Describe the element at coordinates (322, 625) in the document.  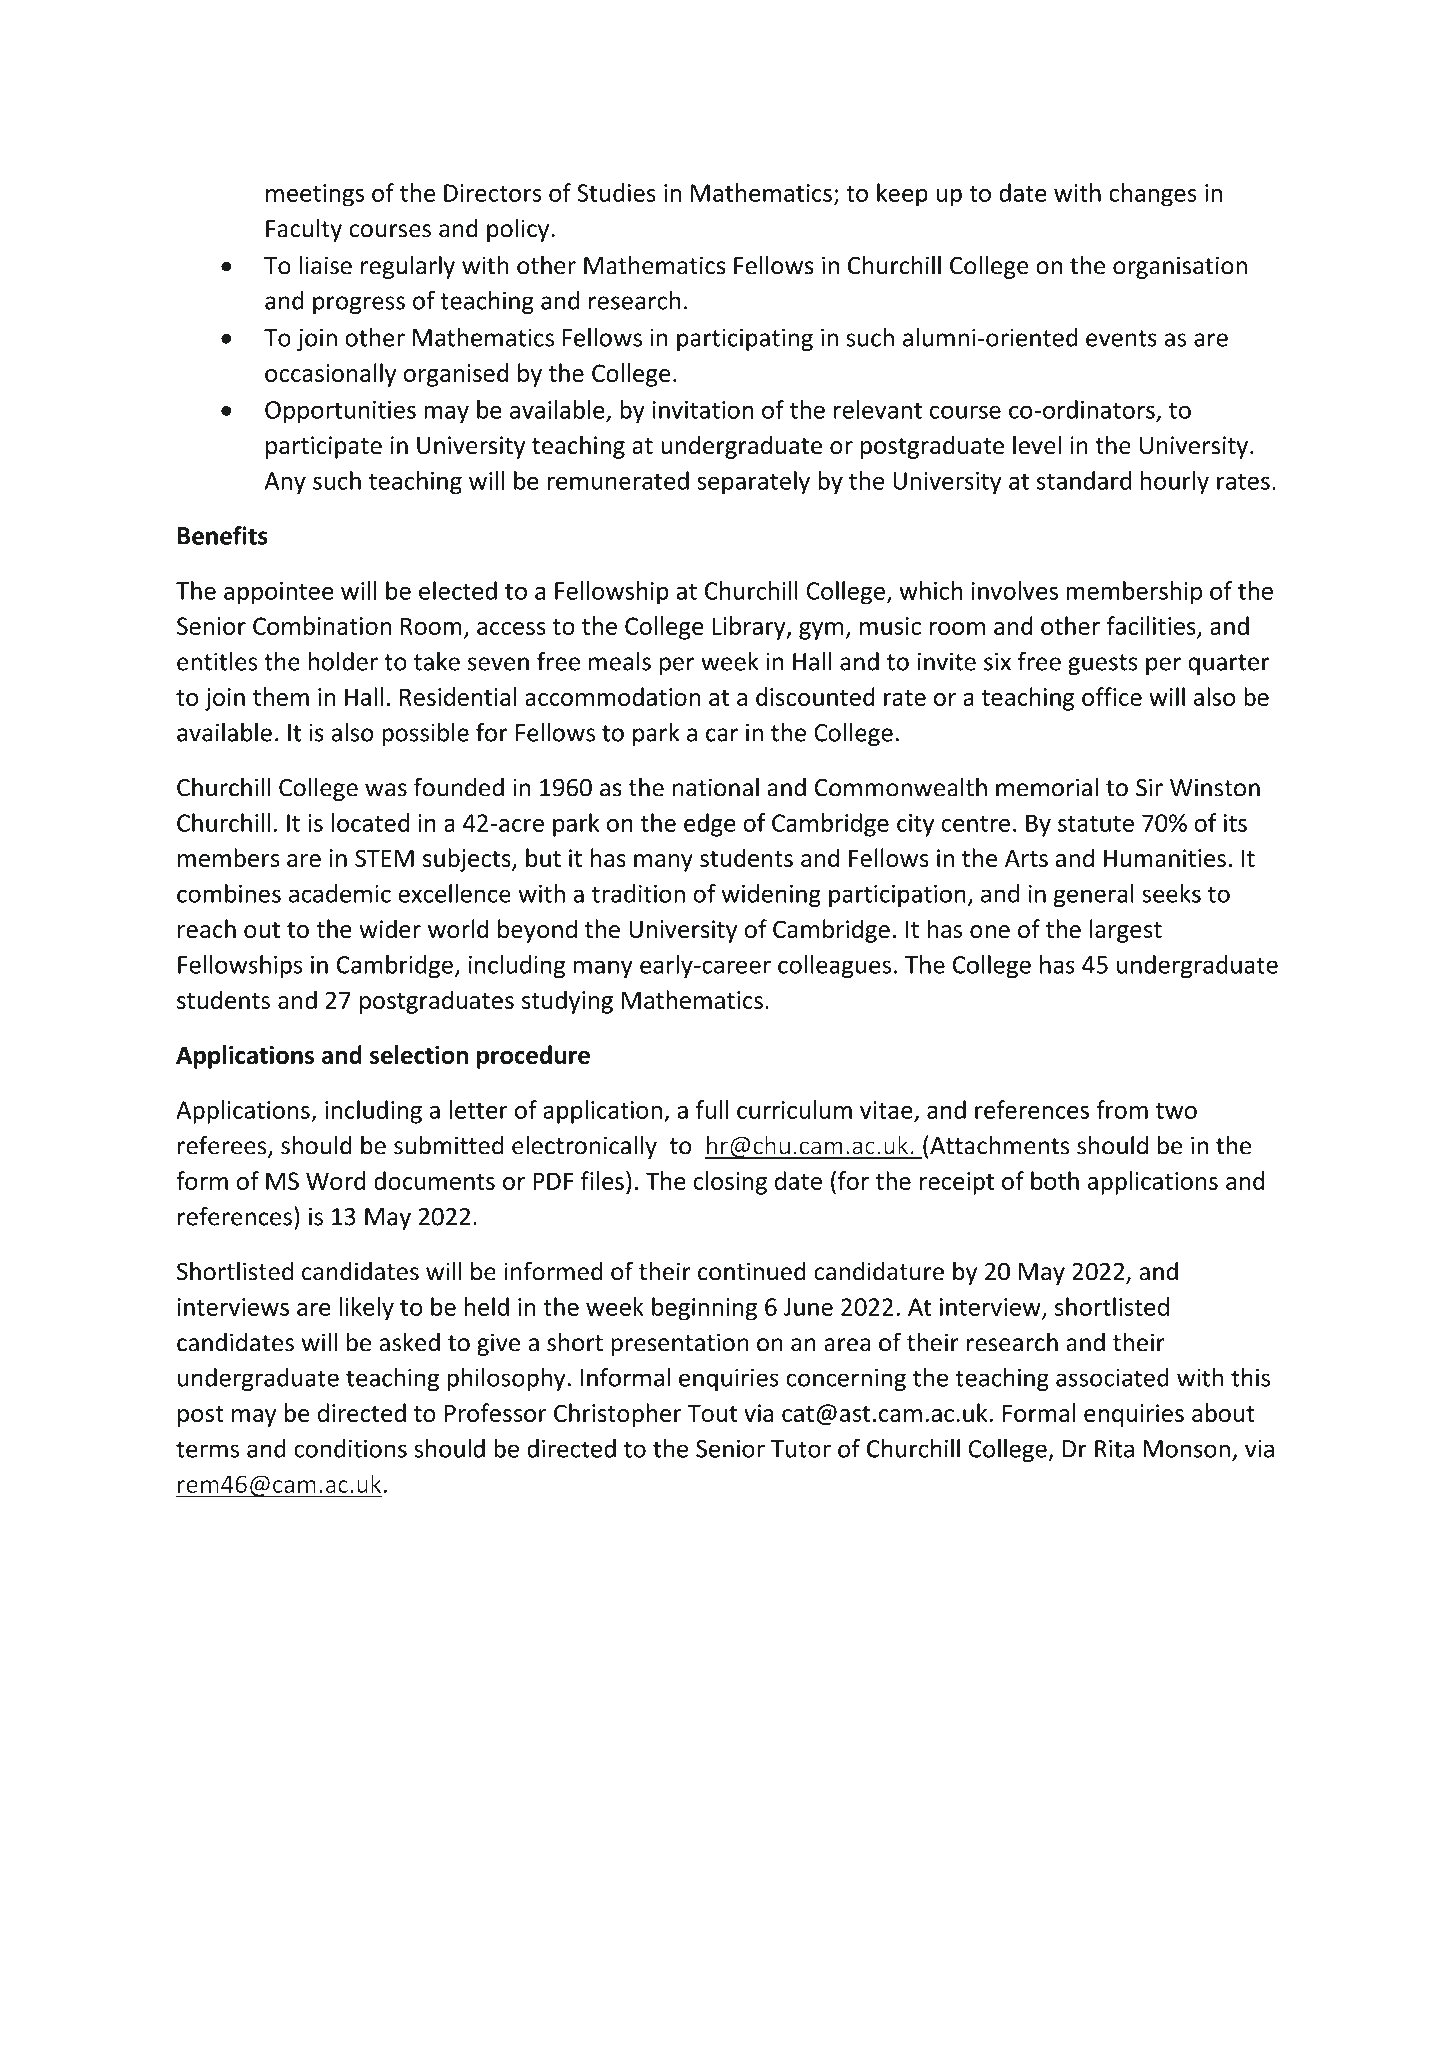
I see `Combination` at that location.
